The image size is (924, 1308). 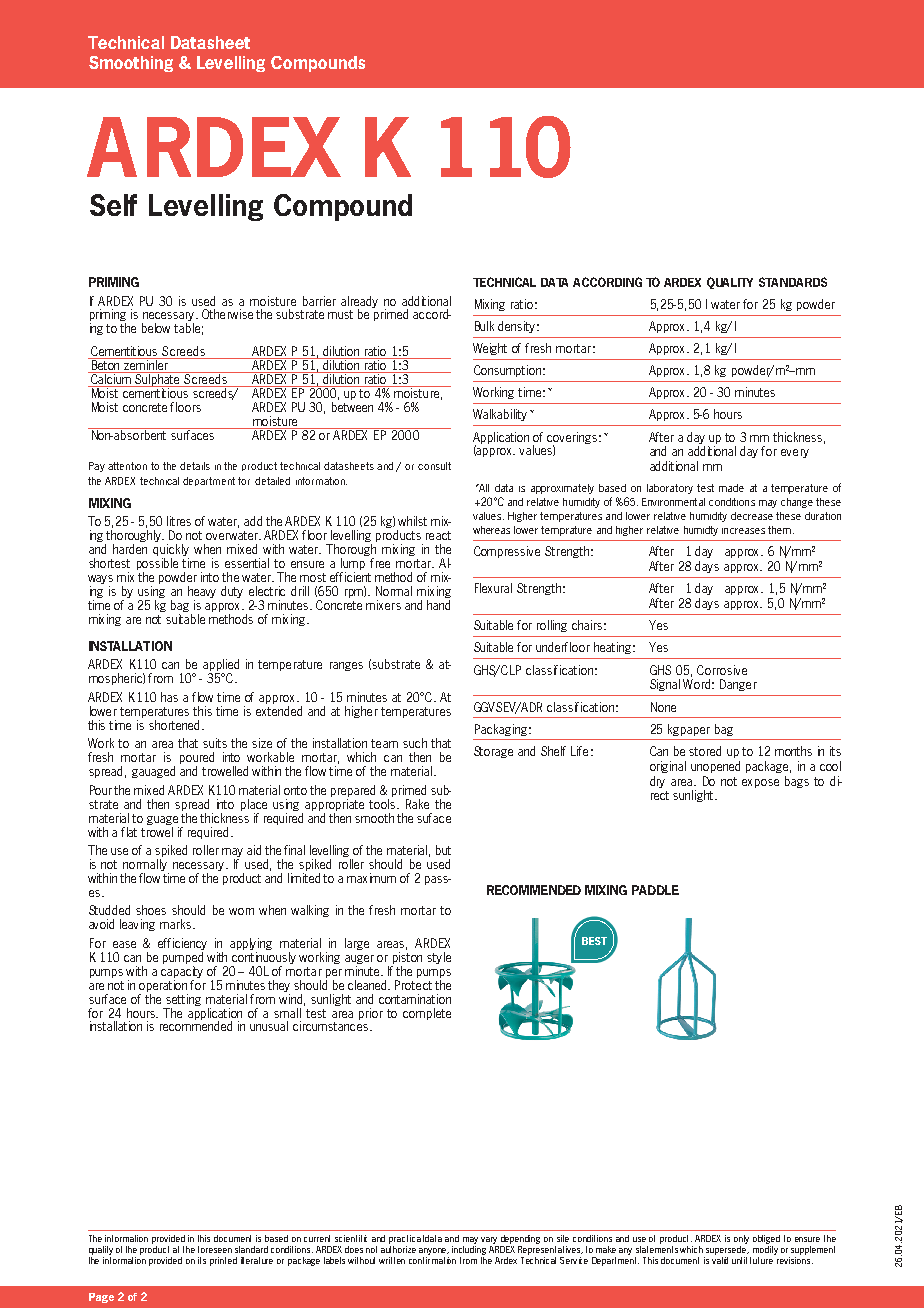 I want to click on hand, so click(x=438, y=605).
